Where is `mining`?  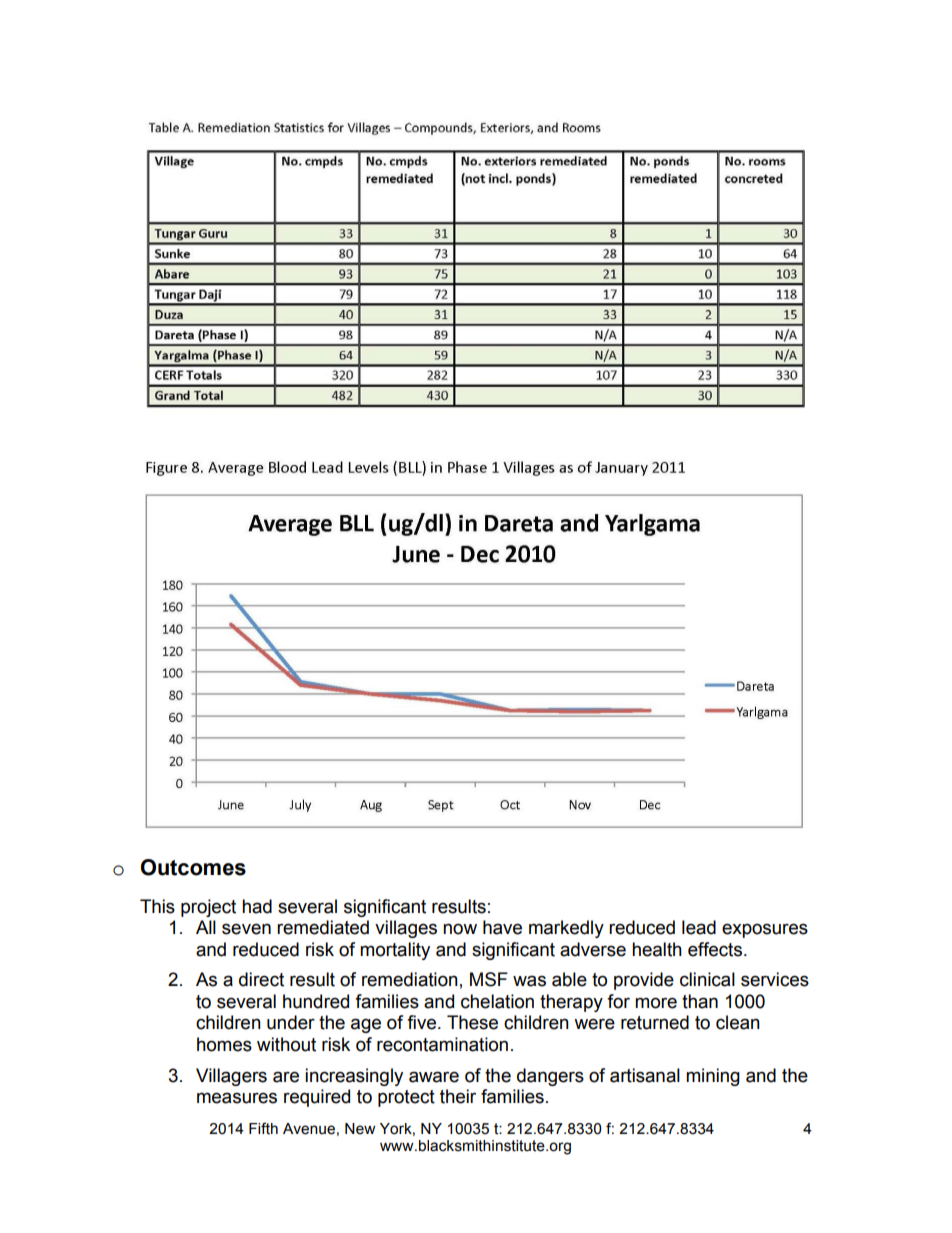
mining is located at coordinates (713, 1077).
